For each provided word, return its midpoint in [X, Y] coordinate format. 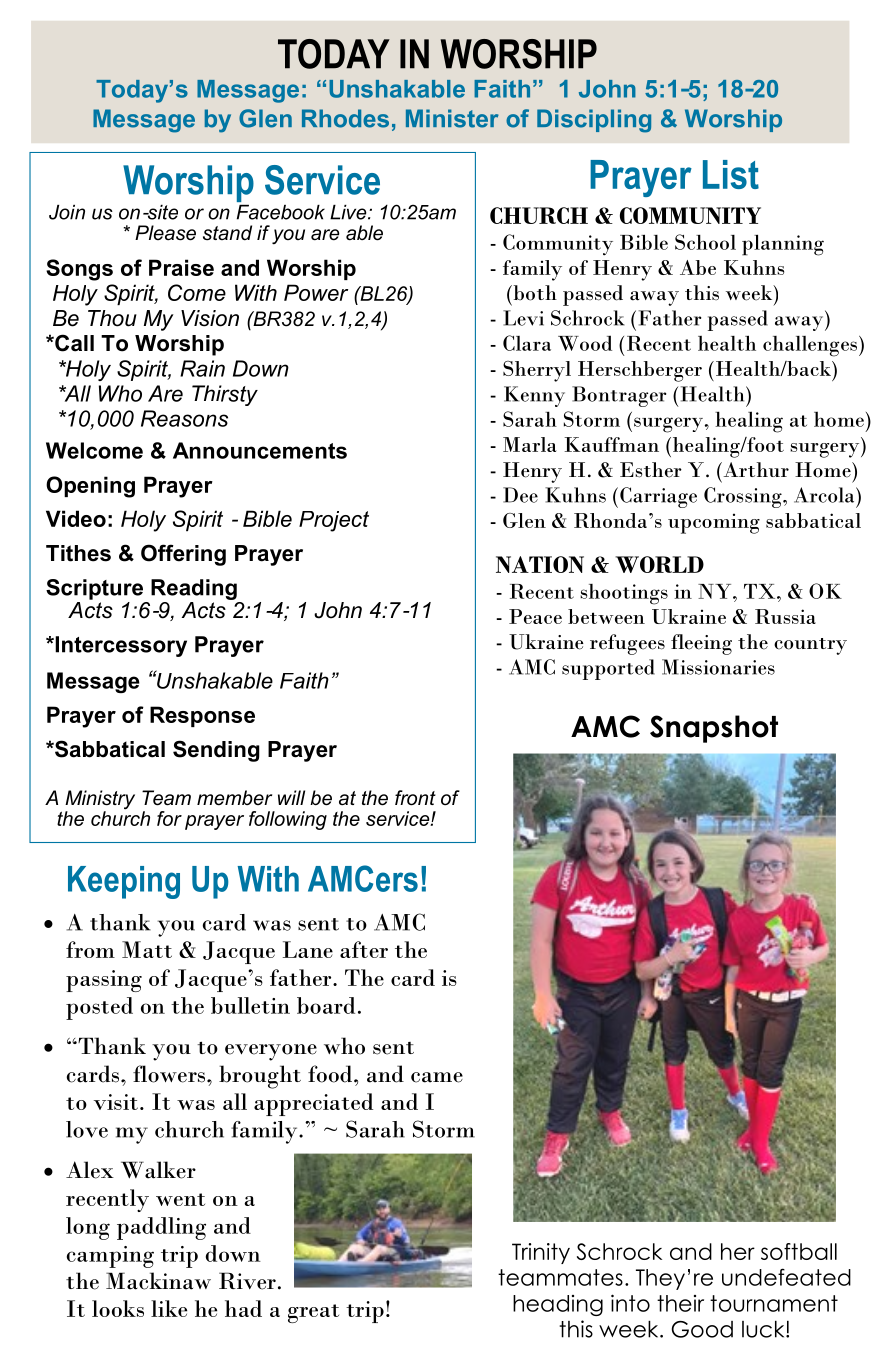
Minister [452, 118]
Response [202, 716]
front [415, 798]
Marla [530, 444]
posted [99, 1008]
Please [165, 233]
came [437, 1077]
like [169, 1308]
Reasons [184, 418]
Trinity [541, 1253]
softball [799, 1251]
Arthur [755, 469]
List [731, 174]
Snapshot [714, 729]
